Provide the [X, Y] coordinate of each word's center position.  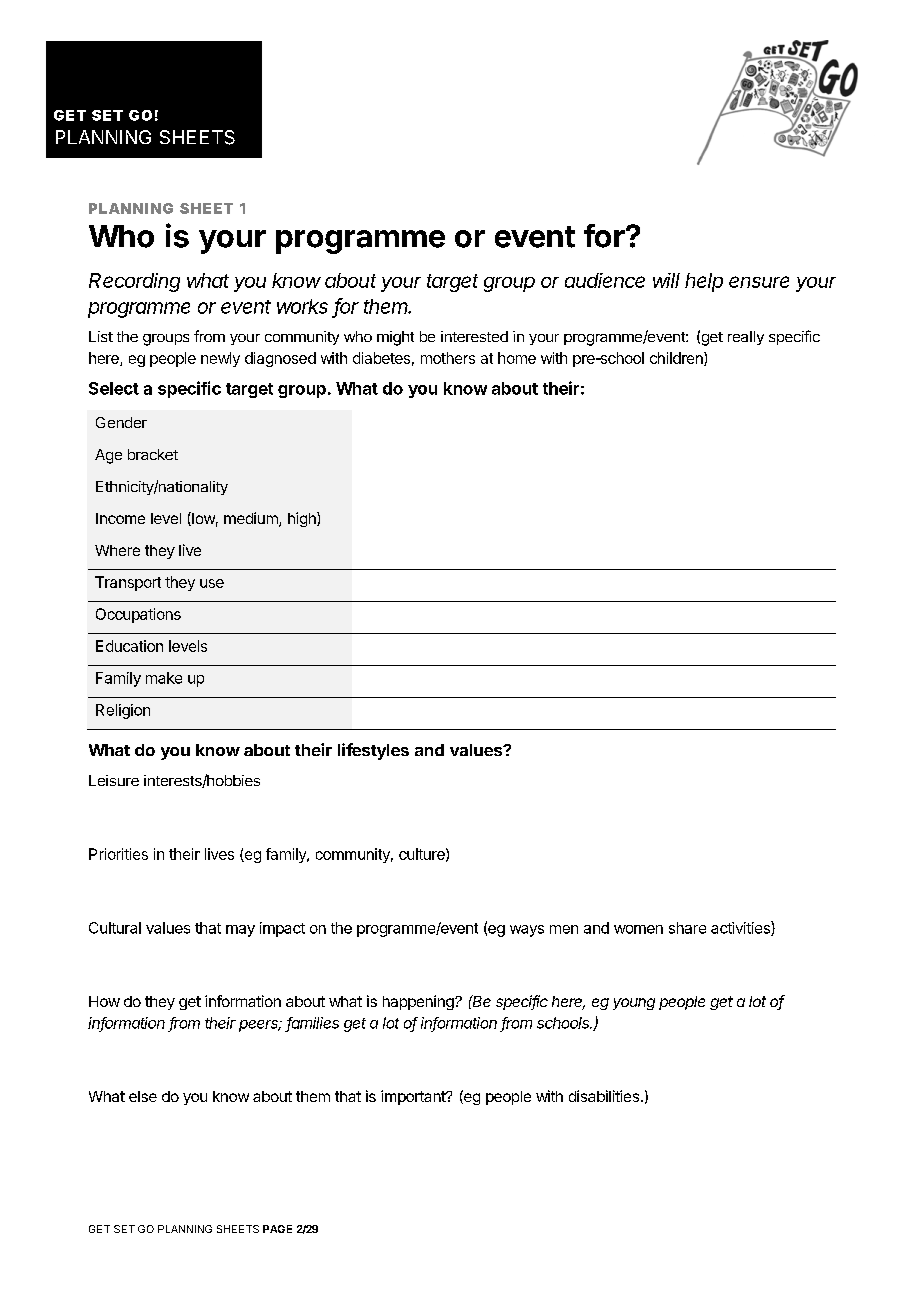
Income [120, 518]
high [303, 519]
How [104, 1001]
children [677, 359]
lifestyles [373, 751]
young [634, 1004]
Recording [134, 282]
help [704, 282]
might [395, 338]
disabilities [604, 1096]
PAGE [277, 1229]
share [687, 928]
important [414, 1097]
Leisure [114, 780]
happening [419, 1002]
